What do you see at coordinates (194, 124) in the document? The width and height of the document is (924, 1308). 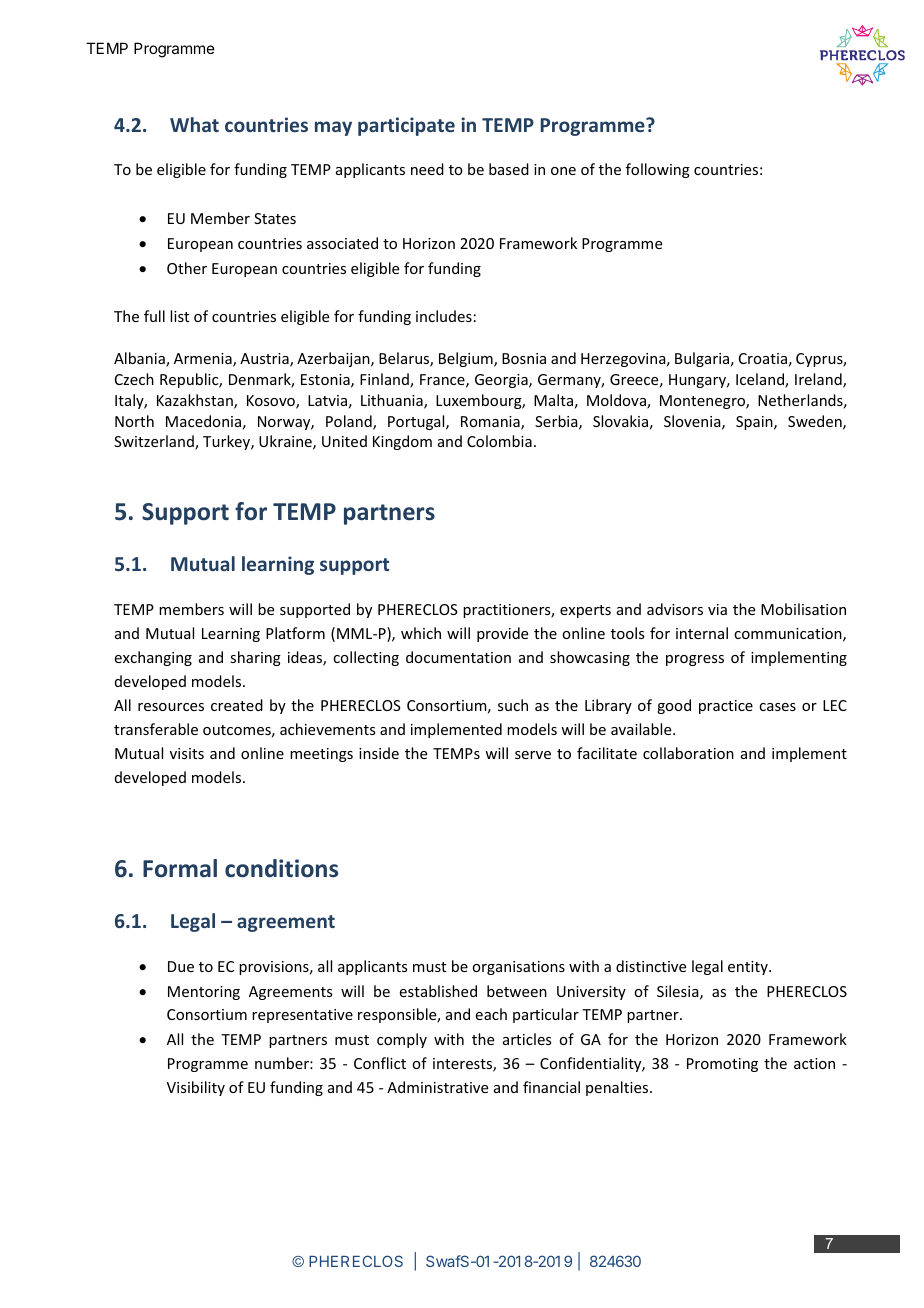 I see `What` at bounding box center [194, 124].
